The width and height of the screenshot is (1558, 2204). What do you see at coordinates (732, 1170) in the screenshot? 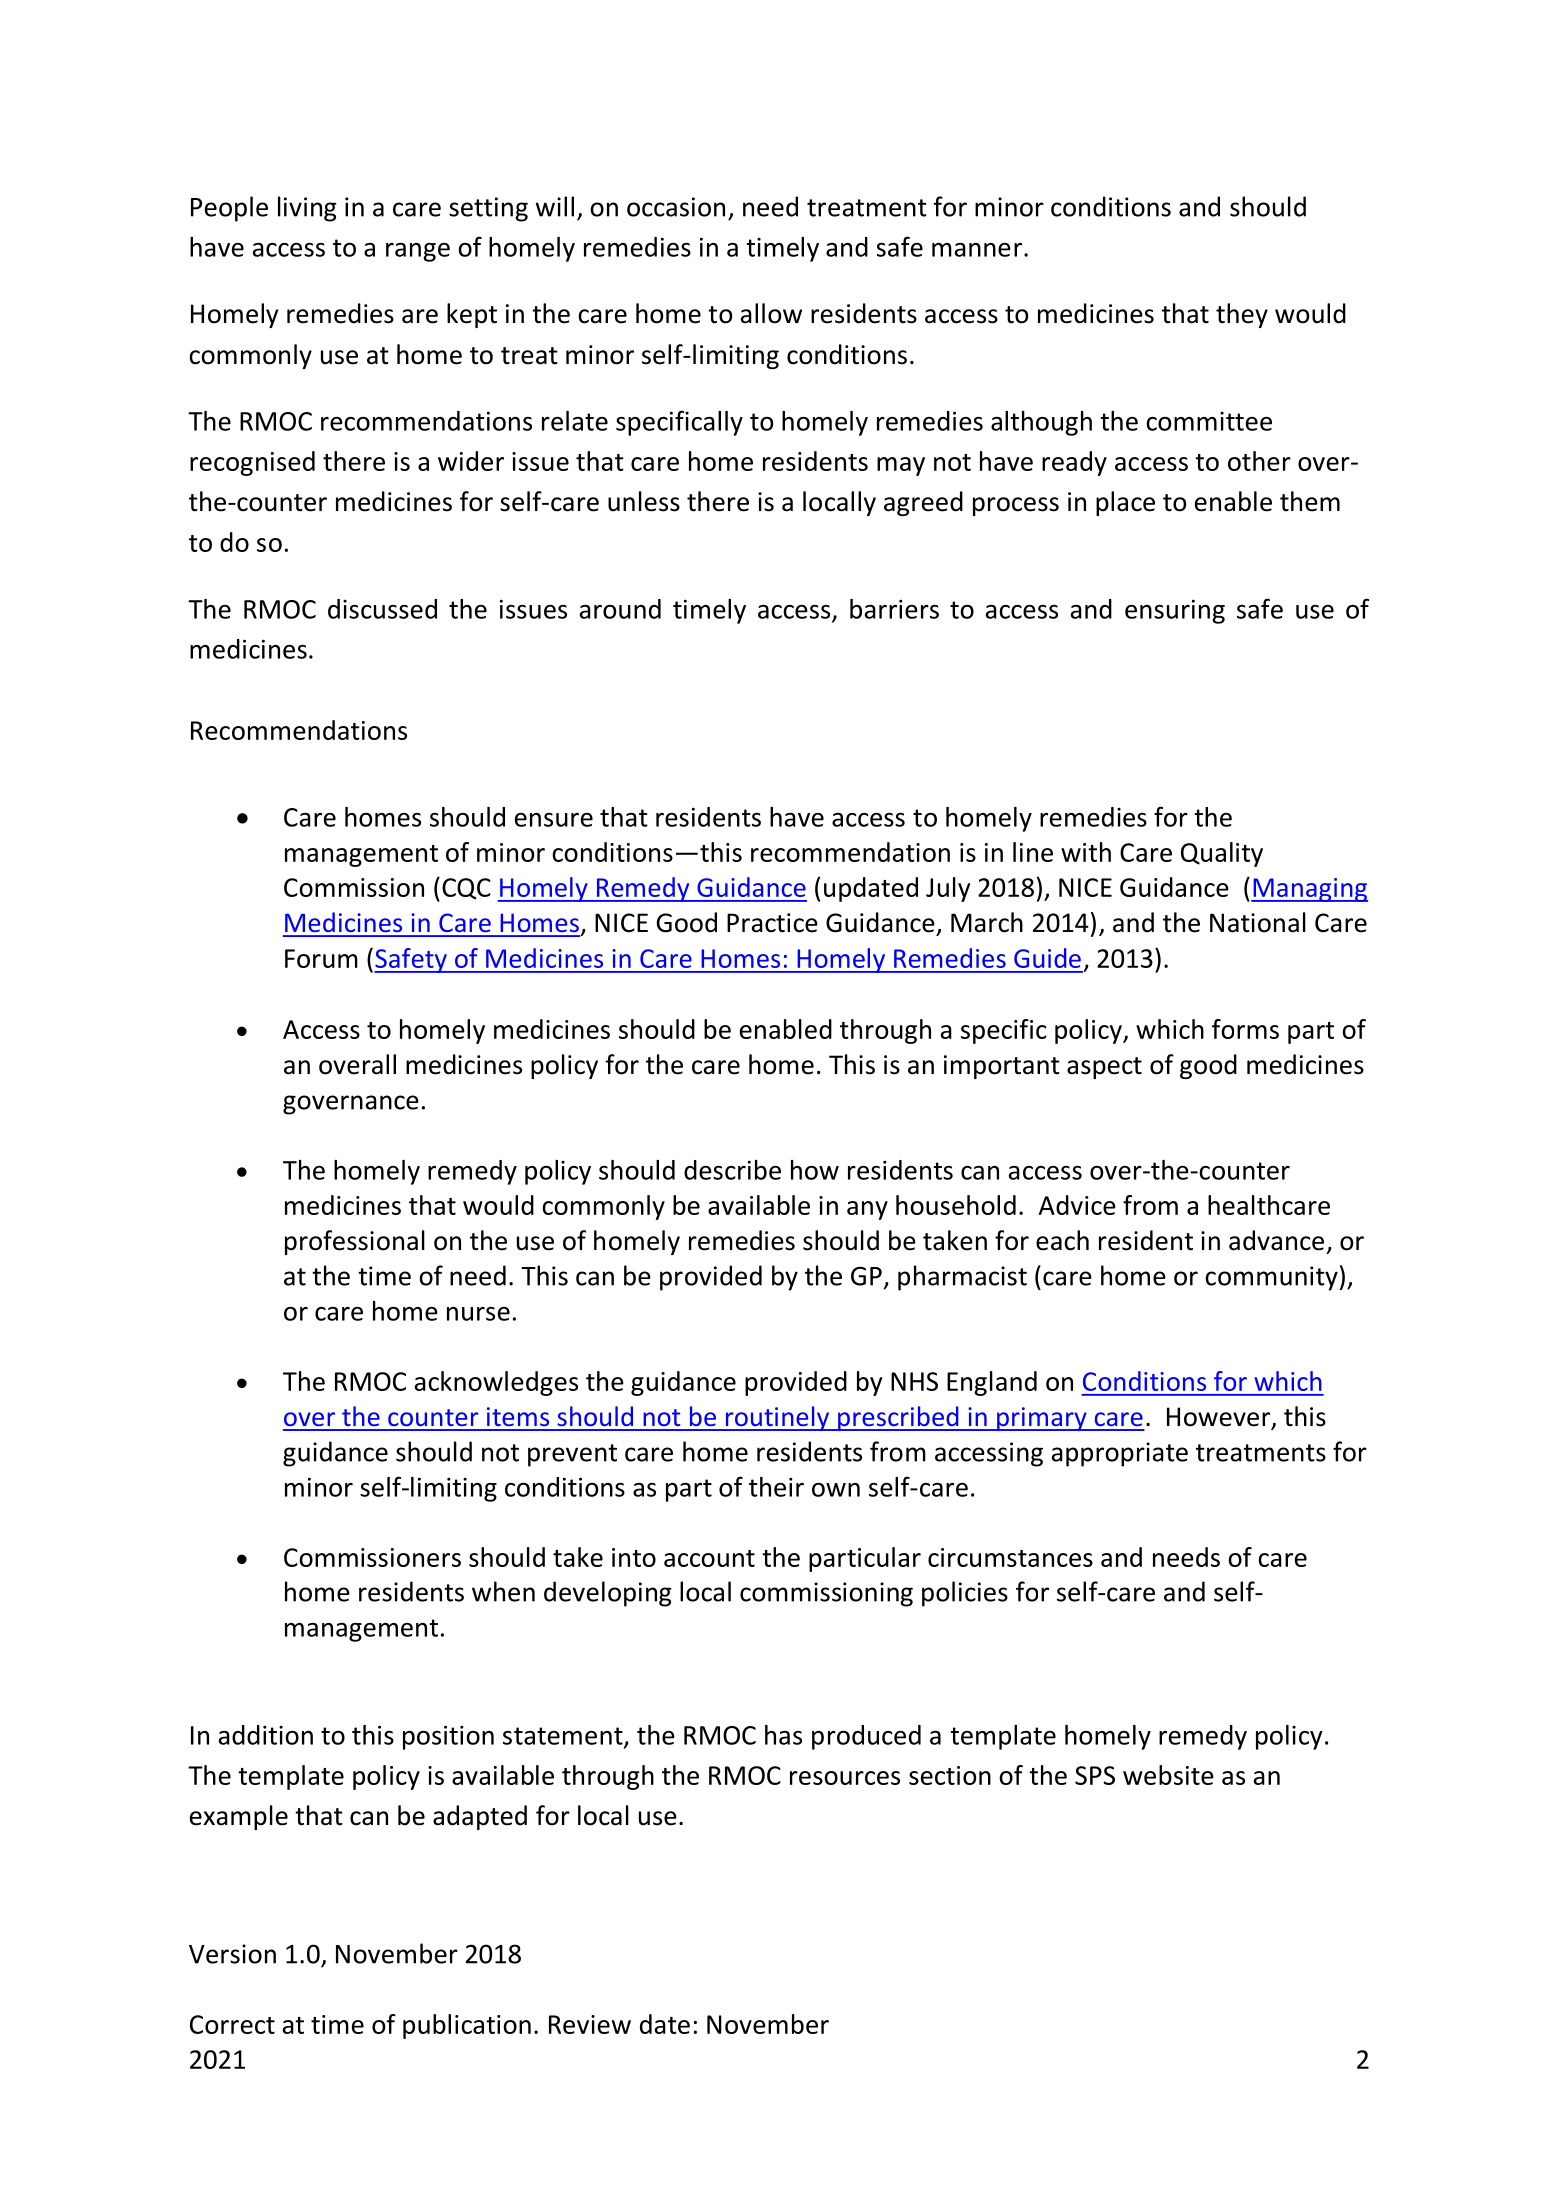
I see `describe` at bounding box center [732, 1170].
